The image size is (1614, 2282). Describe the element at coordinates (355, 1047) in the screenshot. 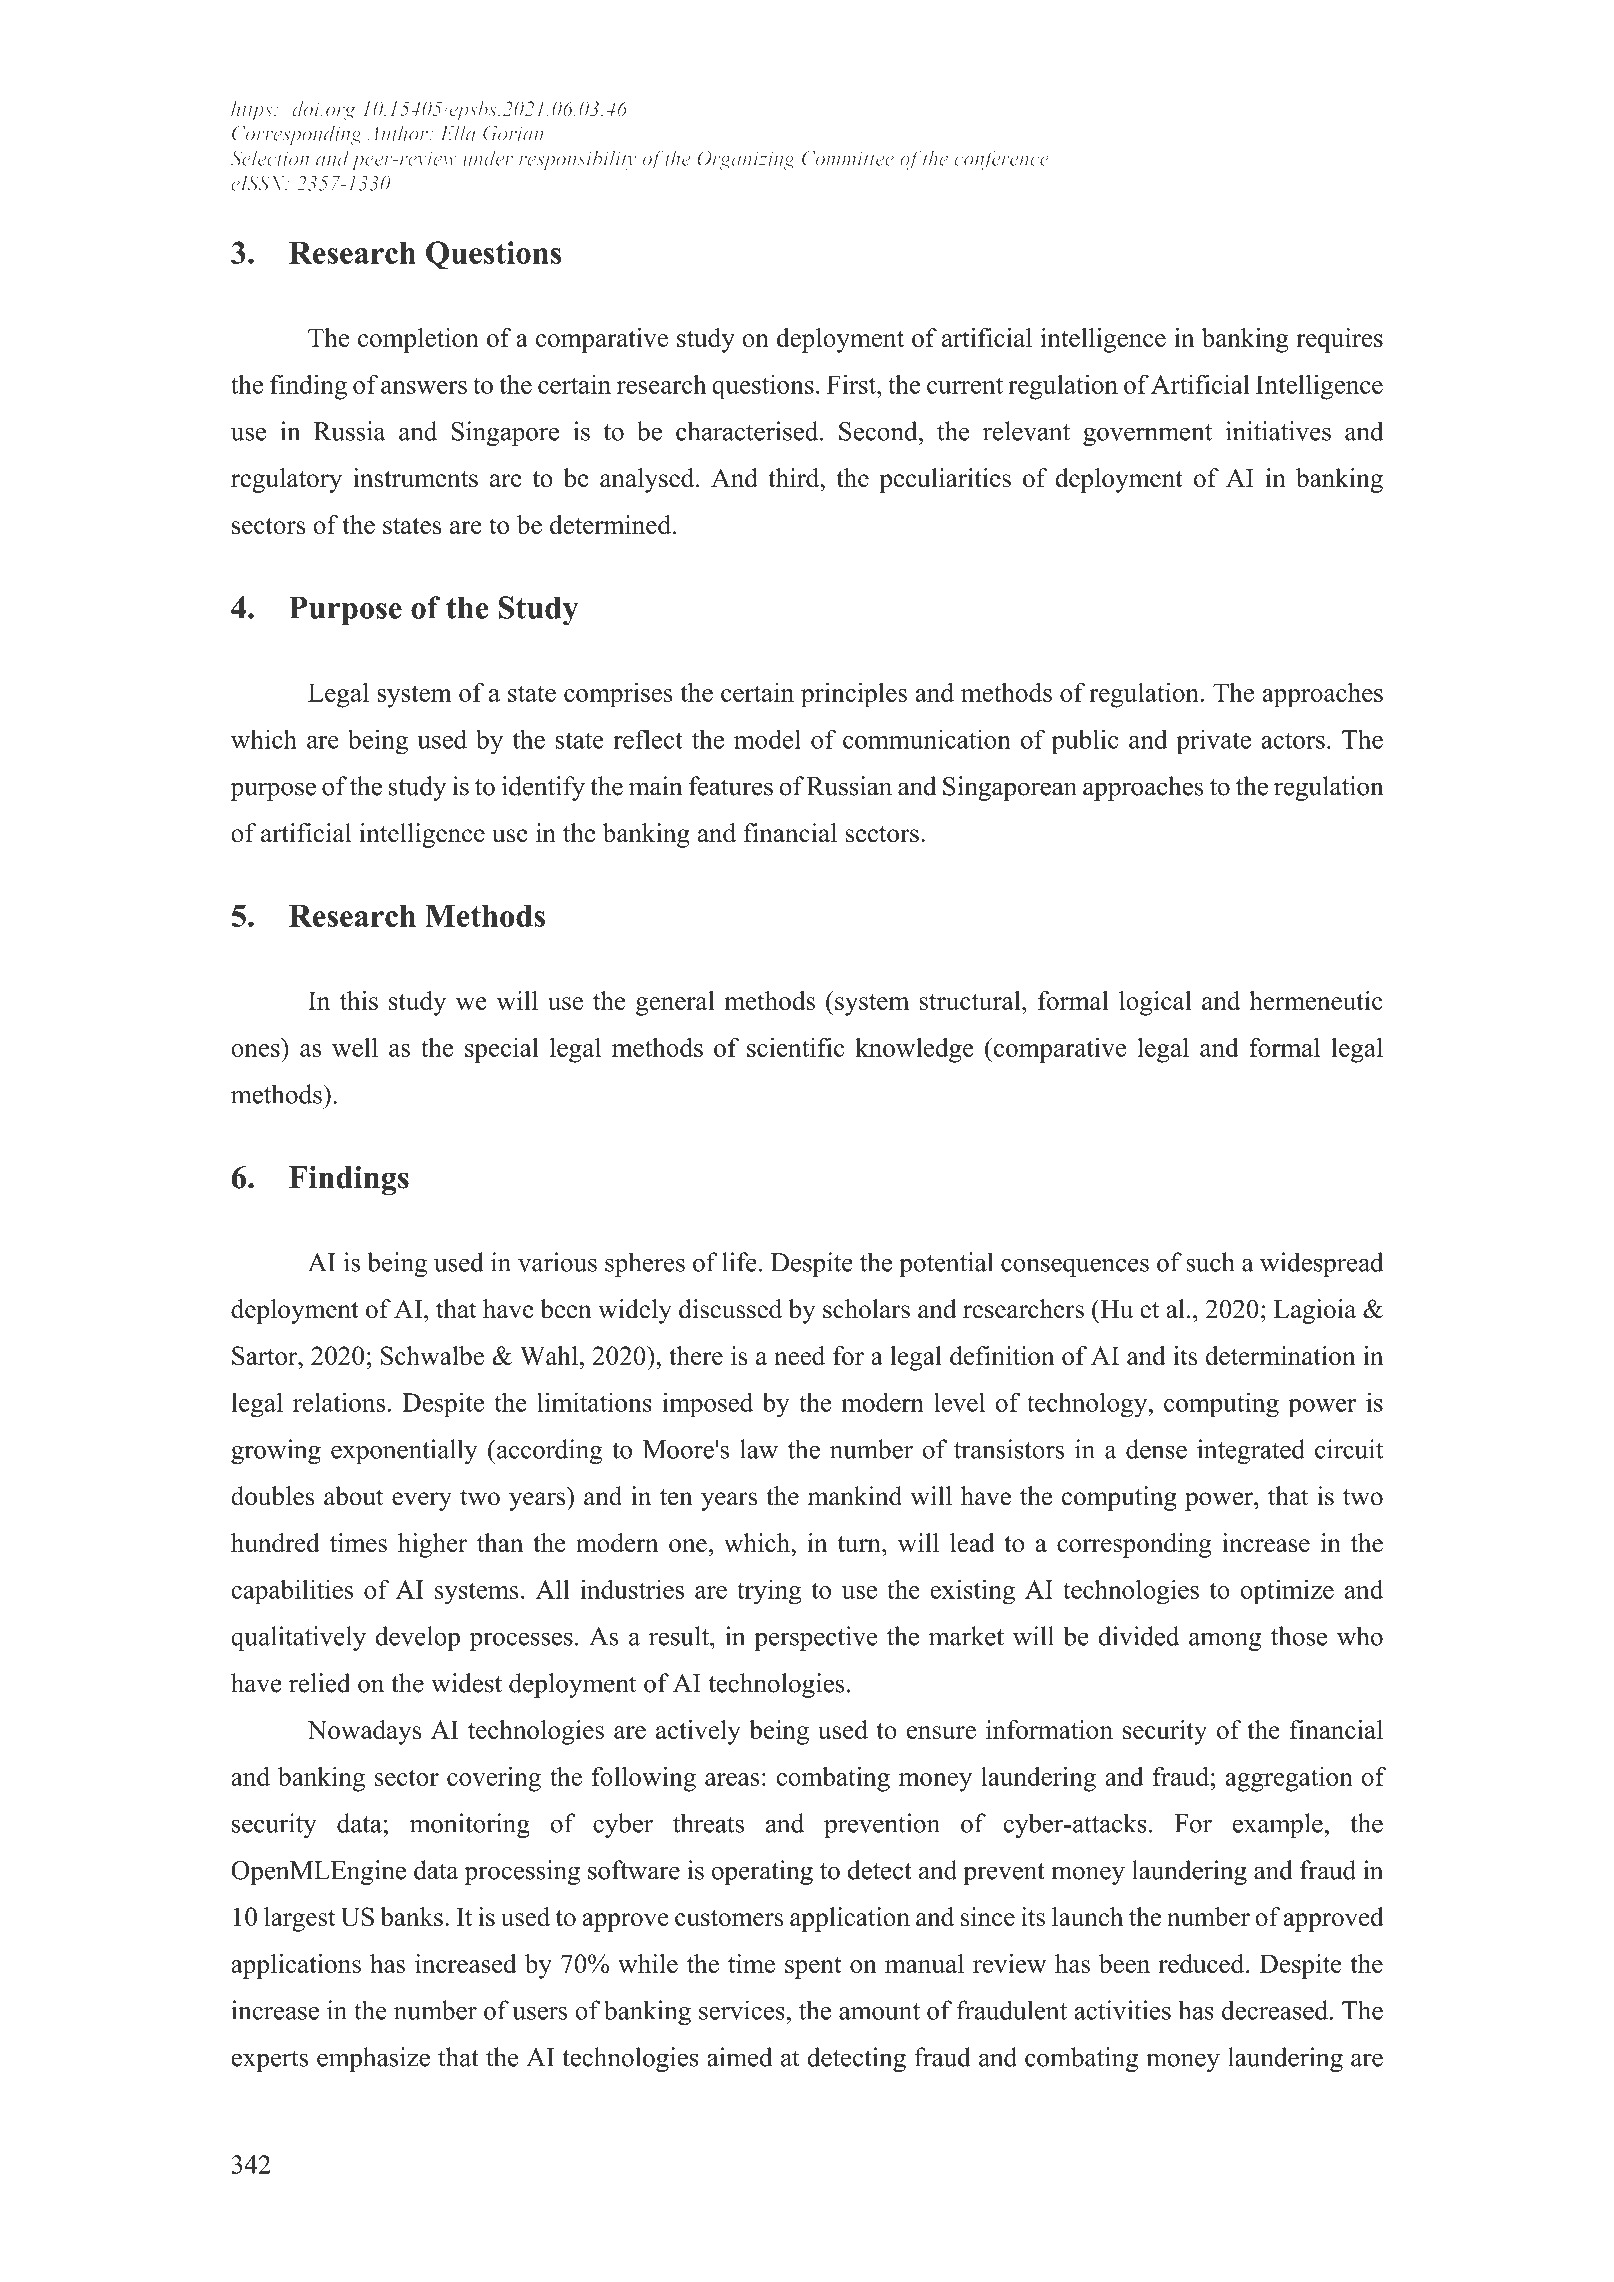

I see `well` at that location.
